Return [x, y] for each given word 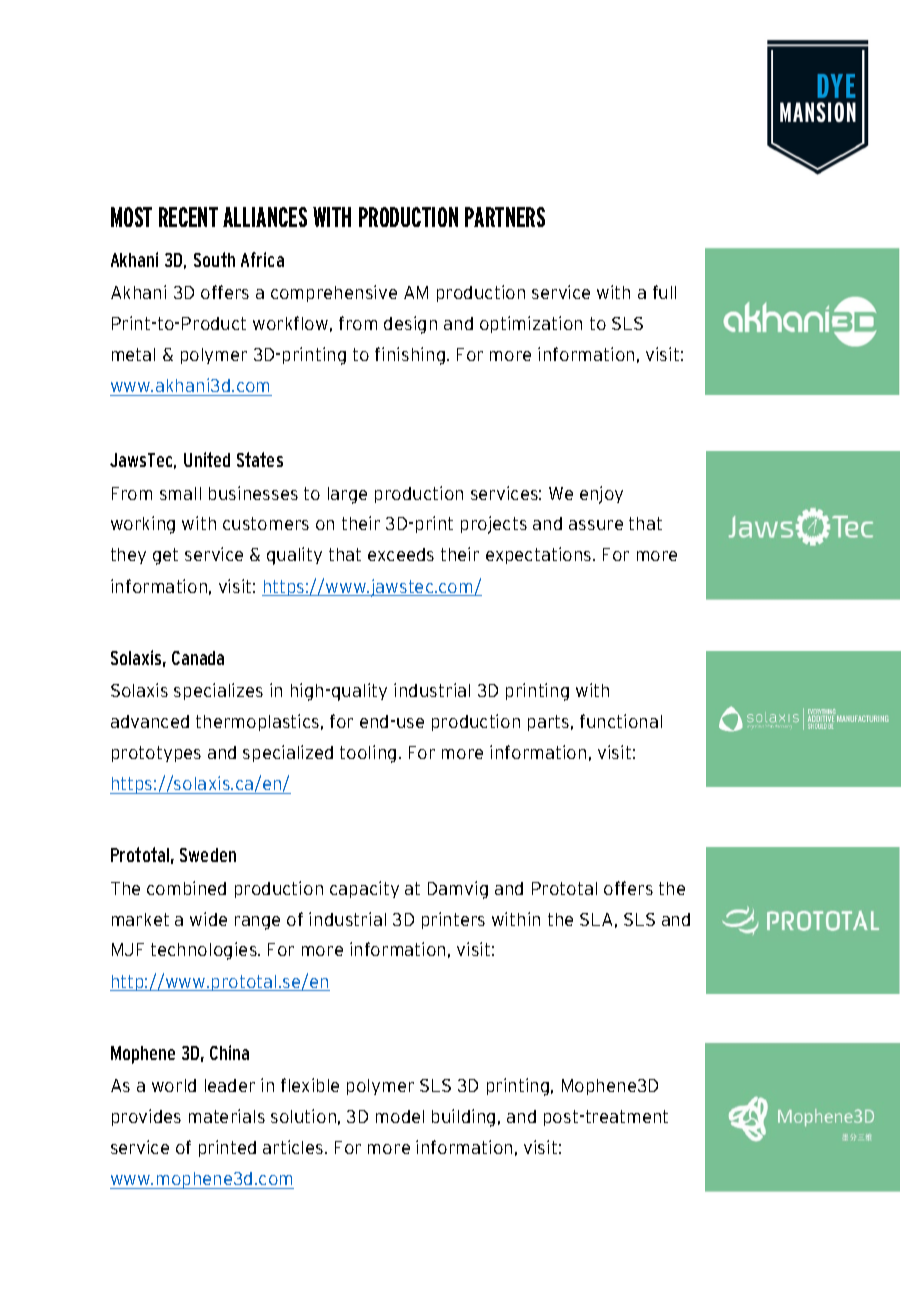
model [400, 1116]
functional [621, 721]
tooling [368, 754]
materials [227, 1116]
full [664, 292]
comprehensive [334, 293]
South [214, 259]
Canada [198, 658]
